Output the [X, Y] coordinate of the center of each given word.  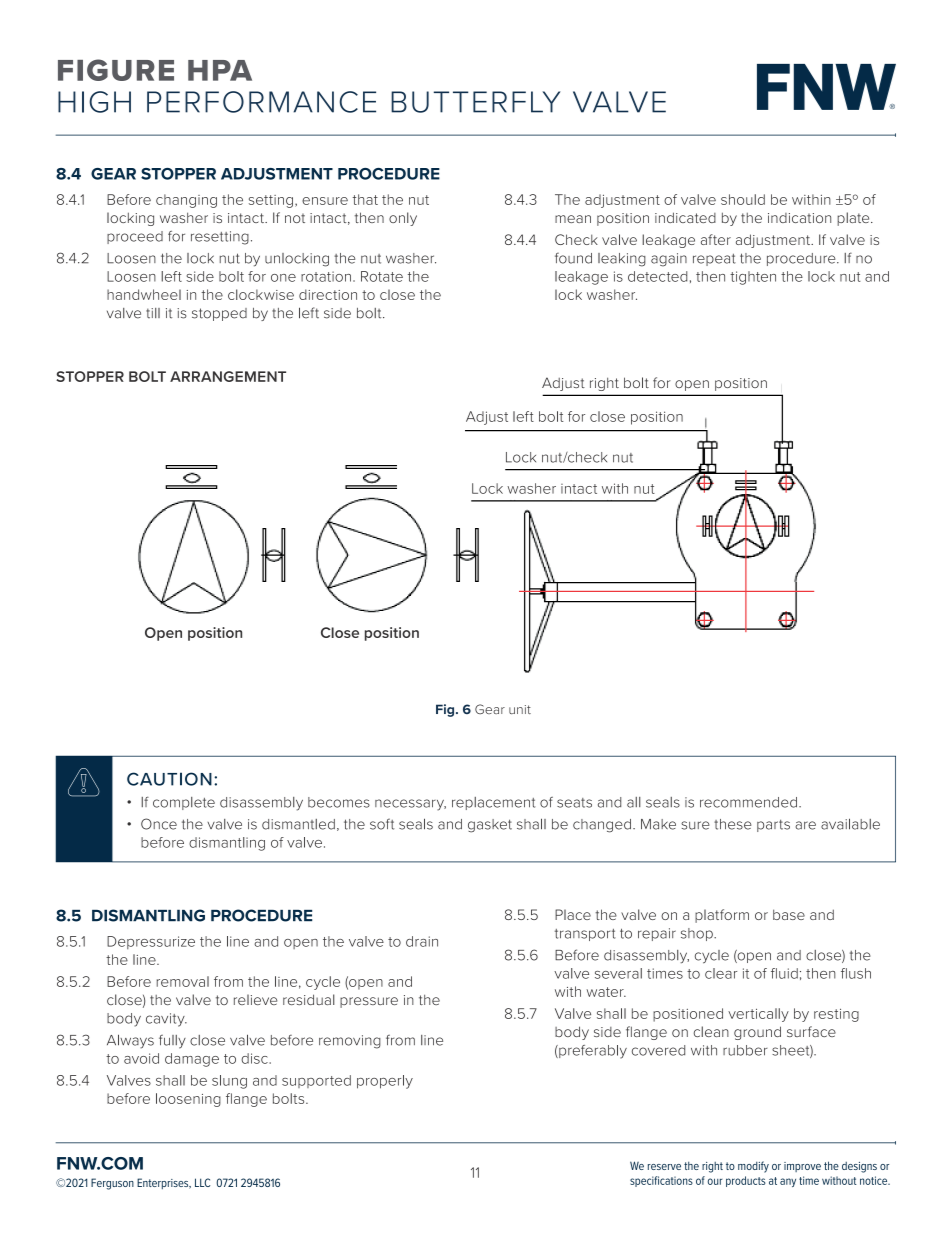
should [743, 199]
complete [184, 803]
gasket [490, 826]
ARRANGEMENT [228, 376]
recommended [748, 802]
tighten [753, 278]
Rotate [382, 276]
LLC [202, 1182]
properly [385, 1082]
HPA [220, 70]
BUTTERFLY [475, 102]
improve [802, 1167]
